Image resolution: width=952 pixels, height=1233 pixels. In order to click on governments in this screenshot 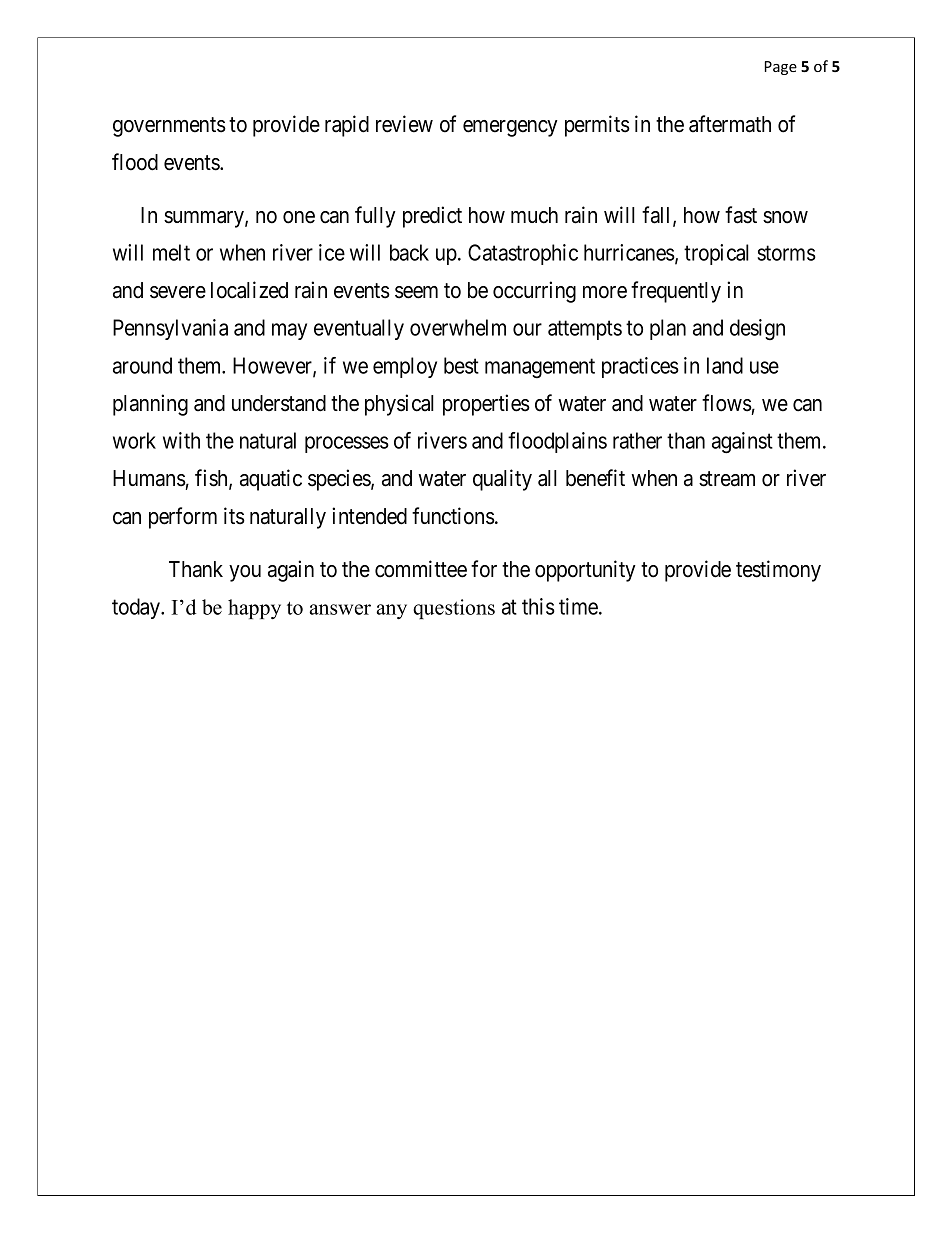, I will do `click(169, 127)`.
